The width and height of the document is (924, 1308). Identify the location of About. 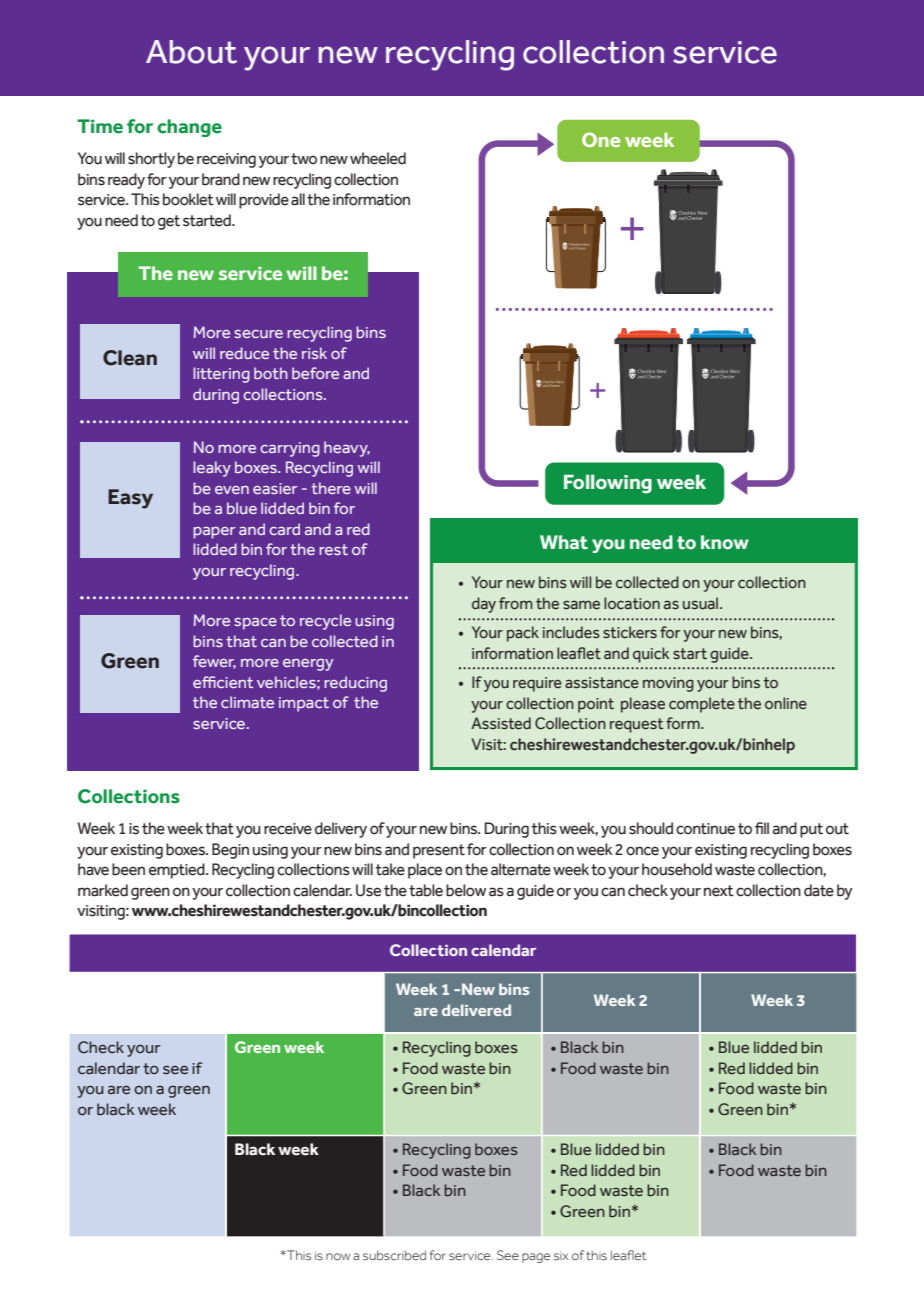
(191, 52).
